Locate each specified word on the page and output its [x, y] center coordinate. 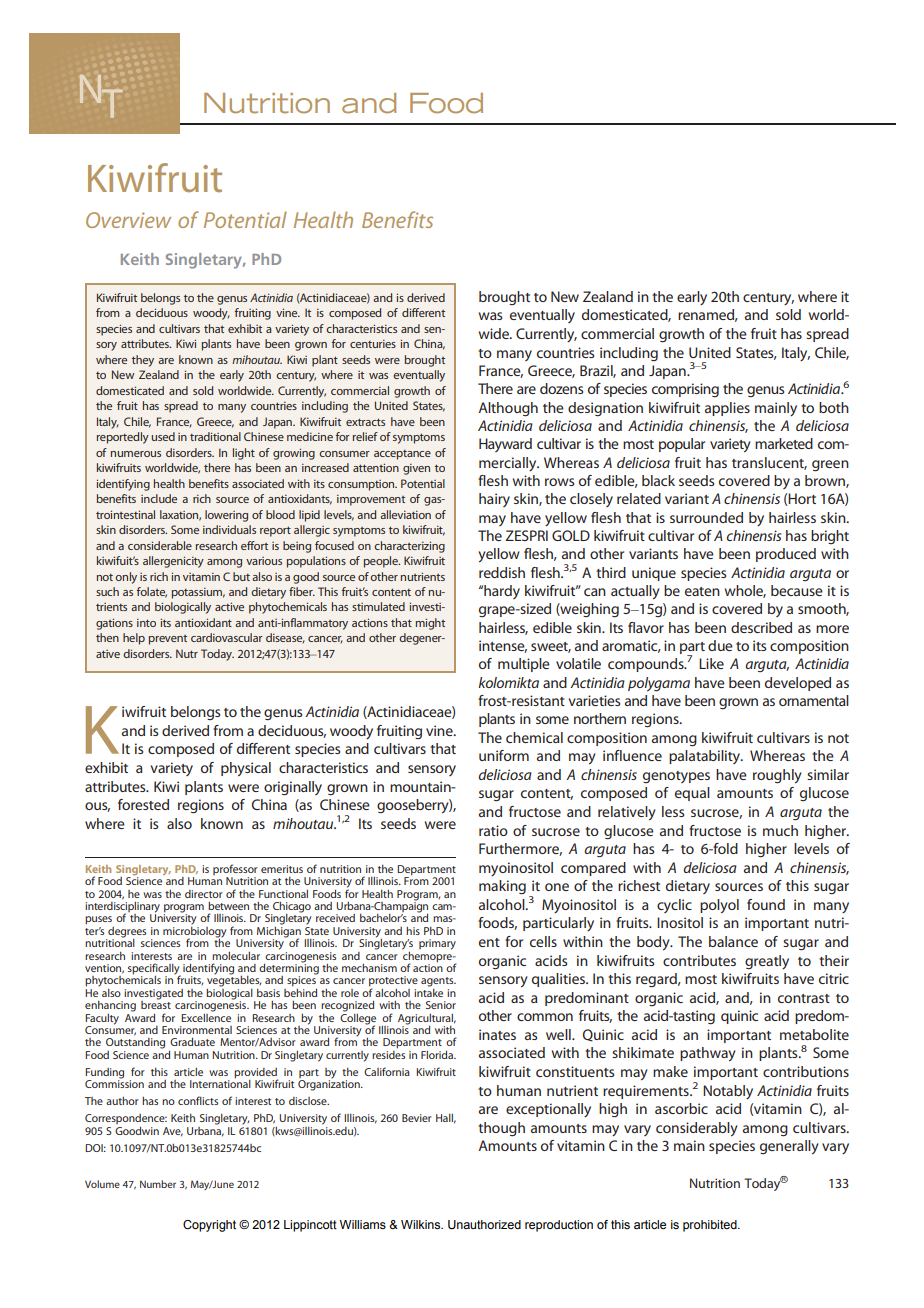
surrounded [706, 517]
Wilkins [422, 1224]
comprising [685, 390]
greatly [767, 962]
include [159, 498]
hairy [494, 500]
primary [437, 944]
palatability [705, 757]
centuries [373, 344]
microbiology [194, 932]
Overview [128, 220]
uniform [504, 755]
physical [246, 769]
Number [158, 1184]
